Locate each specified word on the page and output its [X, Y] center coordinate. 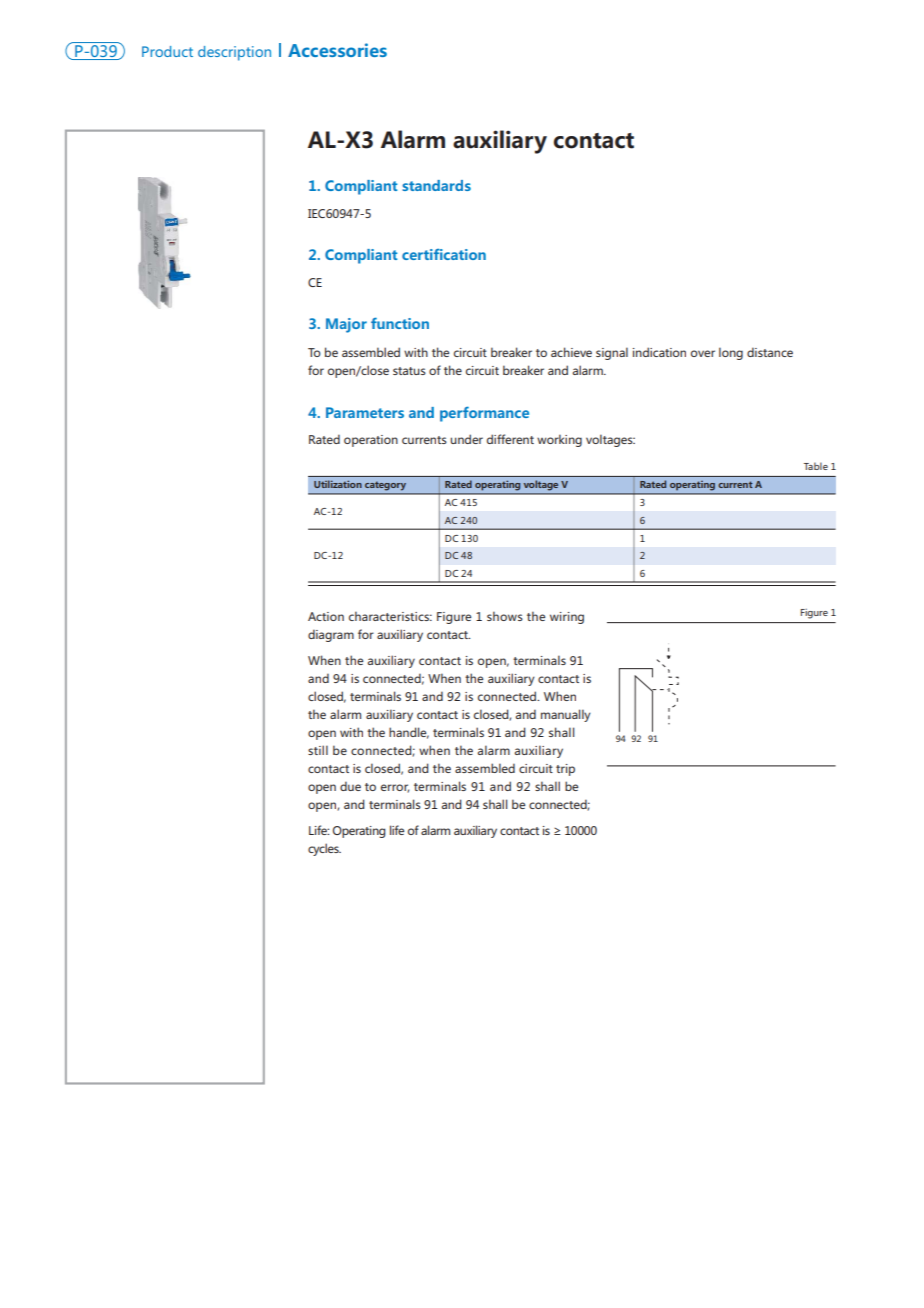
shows [505, 616]
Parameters [365, 412]
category [385, 486]
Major [346, 325]
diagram [331, 635]
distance [770, 352]
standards [436, 185]
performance [484, 414]
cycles [324, 849]
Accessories [337, 50]
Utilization [338, 484]
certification [444, 254]
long [731, 353]
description [234, 53]
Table [816, 466]
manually [566, 715]
